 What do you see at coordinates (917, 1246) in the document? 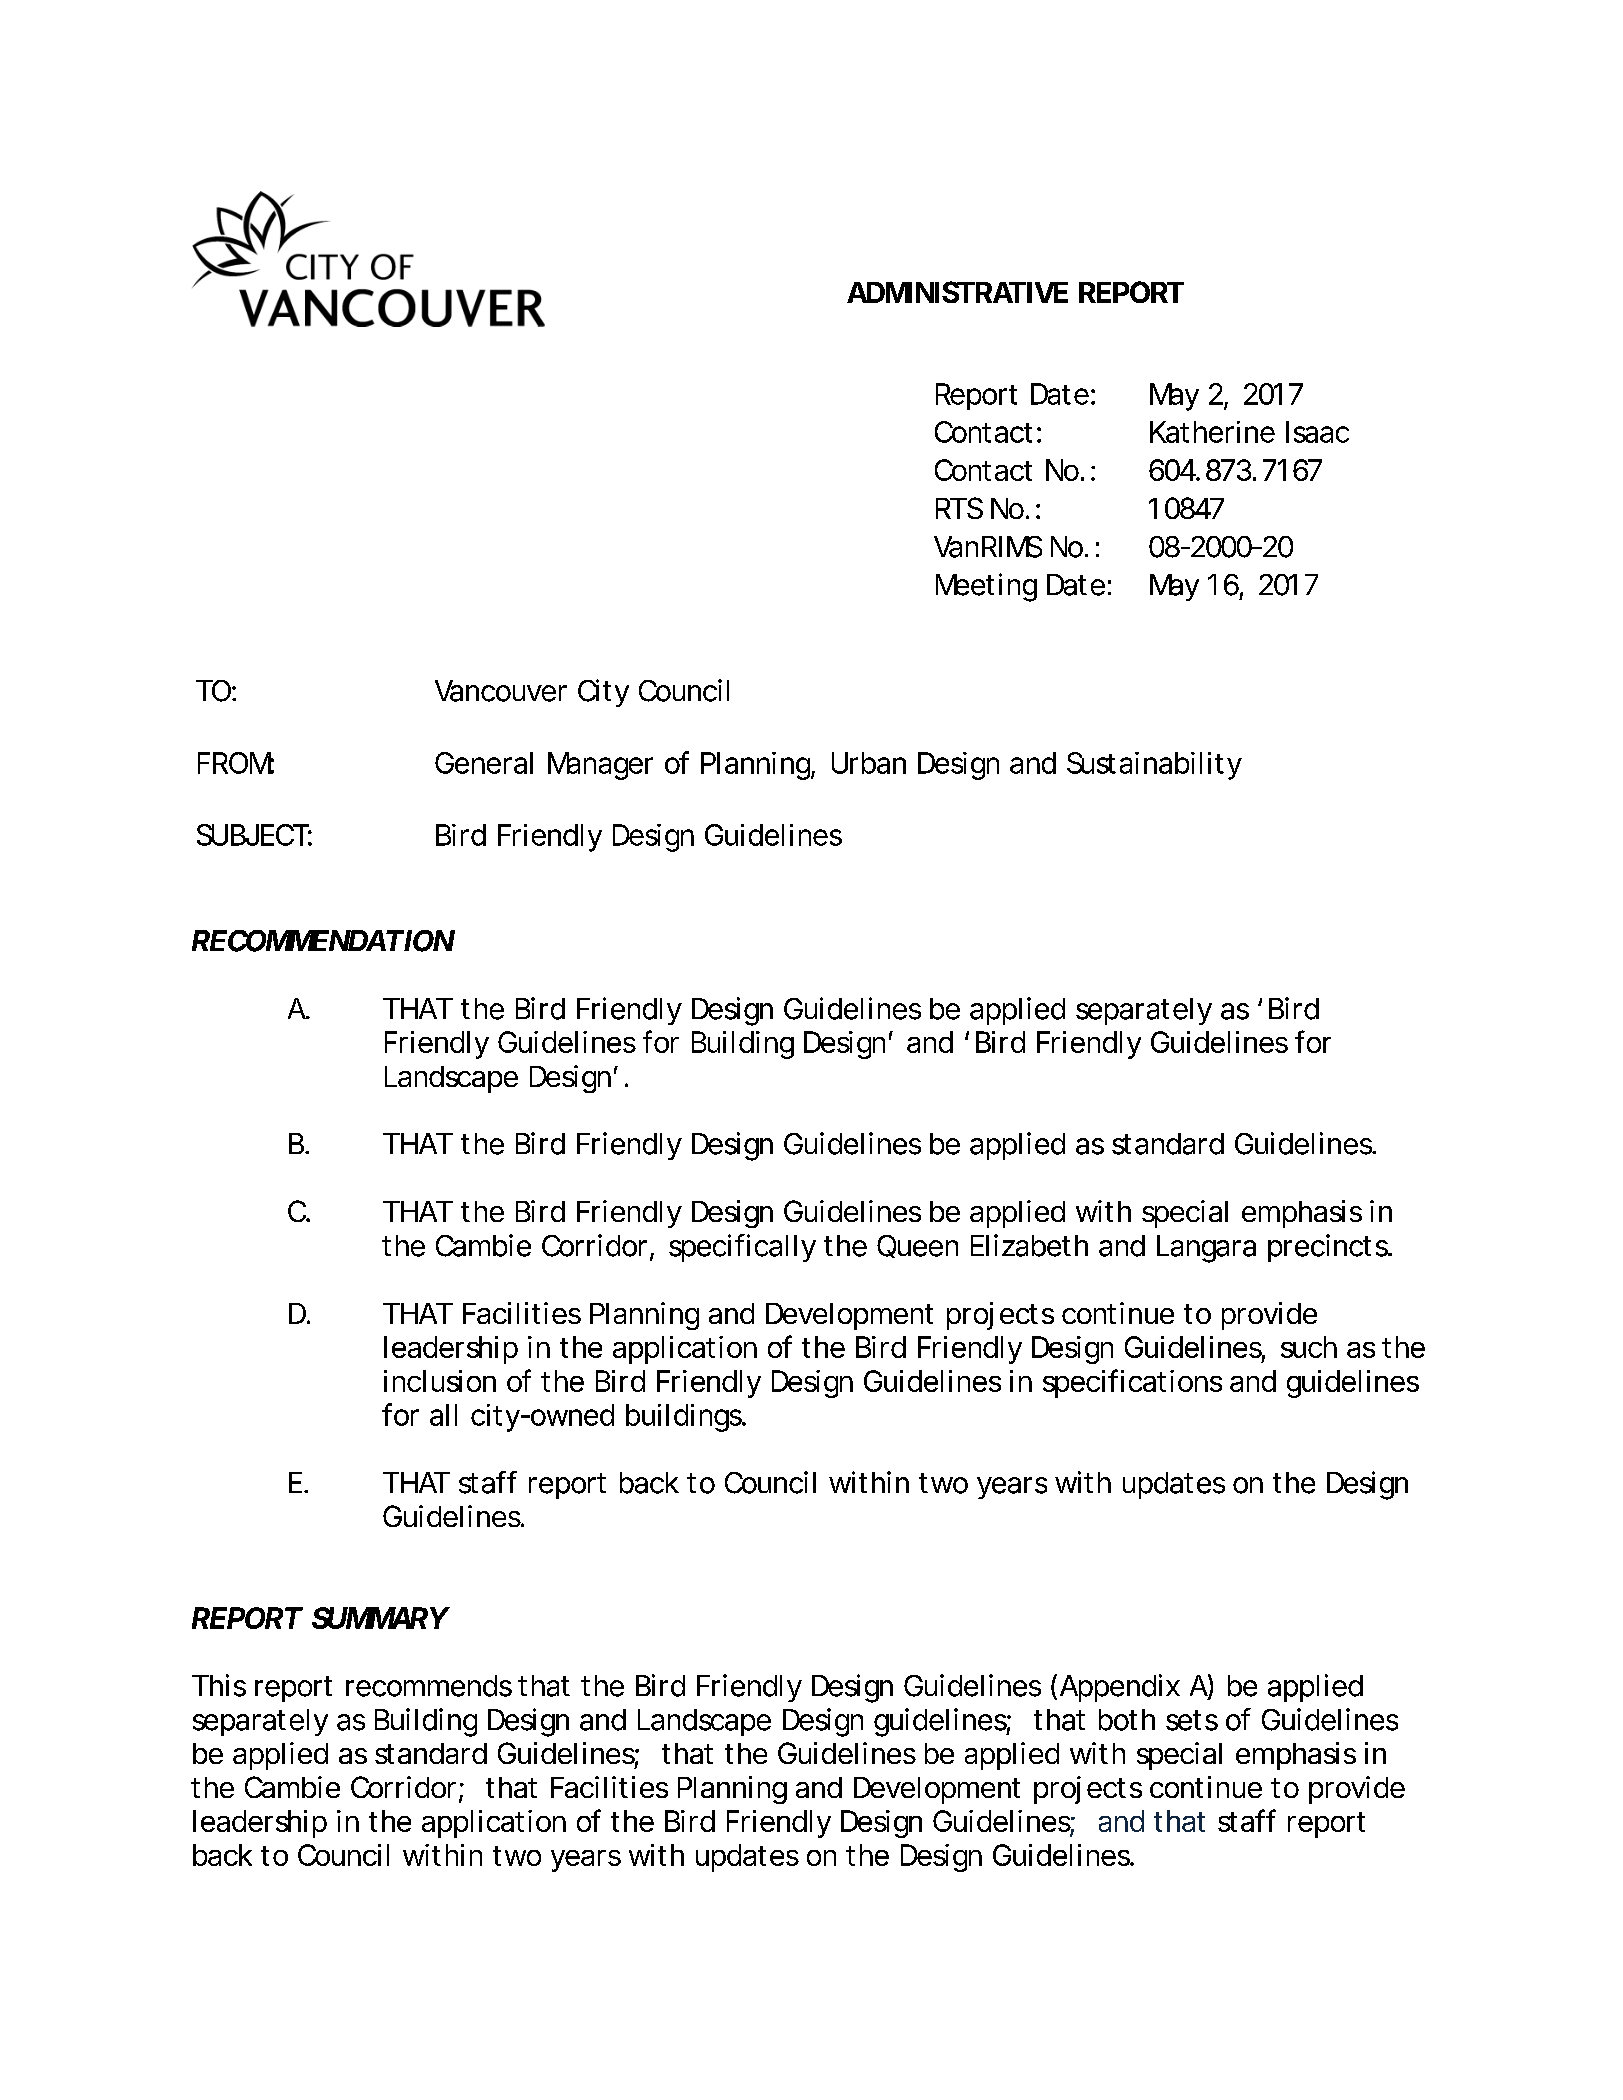
I see `Queen` at bounding box center [917, 1246].
